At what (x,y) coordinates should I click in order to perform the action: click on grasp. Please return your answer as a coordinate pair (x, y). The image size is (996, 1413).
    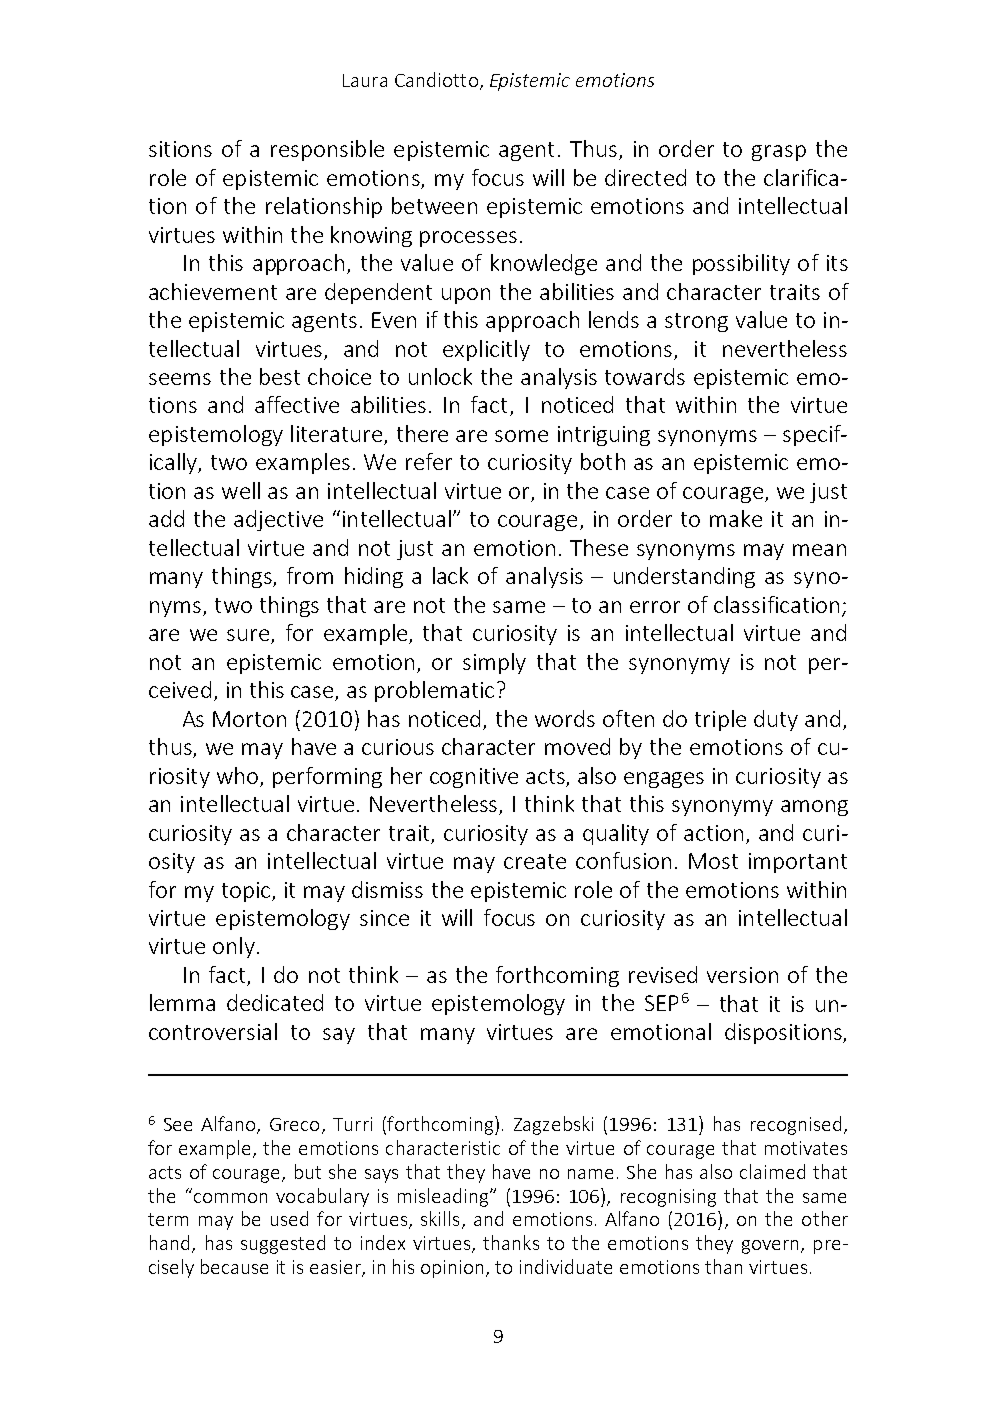
    Looking at the image, I should click on (779, 153).
